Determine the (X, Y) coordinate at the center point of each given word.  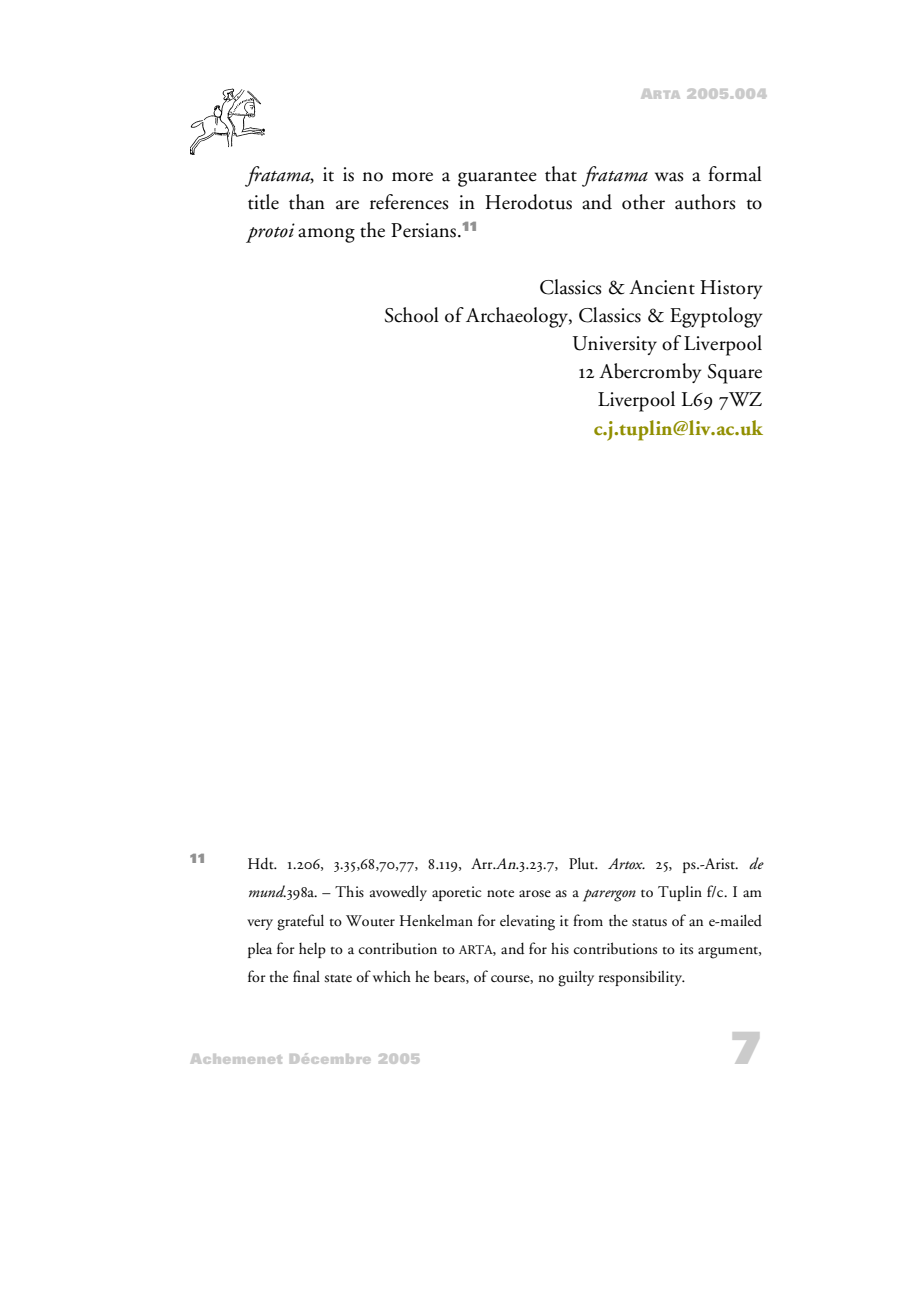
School (412, 315)
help (312, 950)
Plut (583, 863)
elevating (527, 922)
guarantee (497, 179)
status (649, 923)
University (615, 345)
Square (735, 374)
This (349, 891)
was (669, 177)
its (686, 949)
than (307, 202)
